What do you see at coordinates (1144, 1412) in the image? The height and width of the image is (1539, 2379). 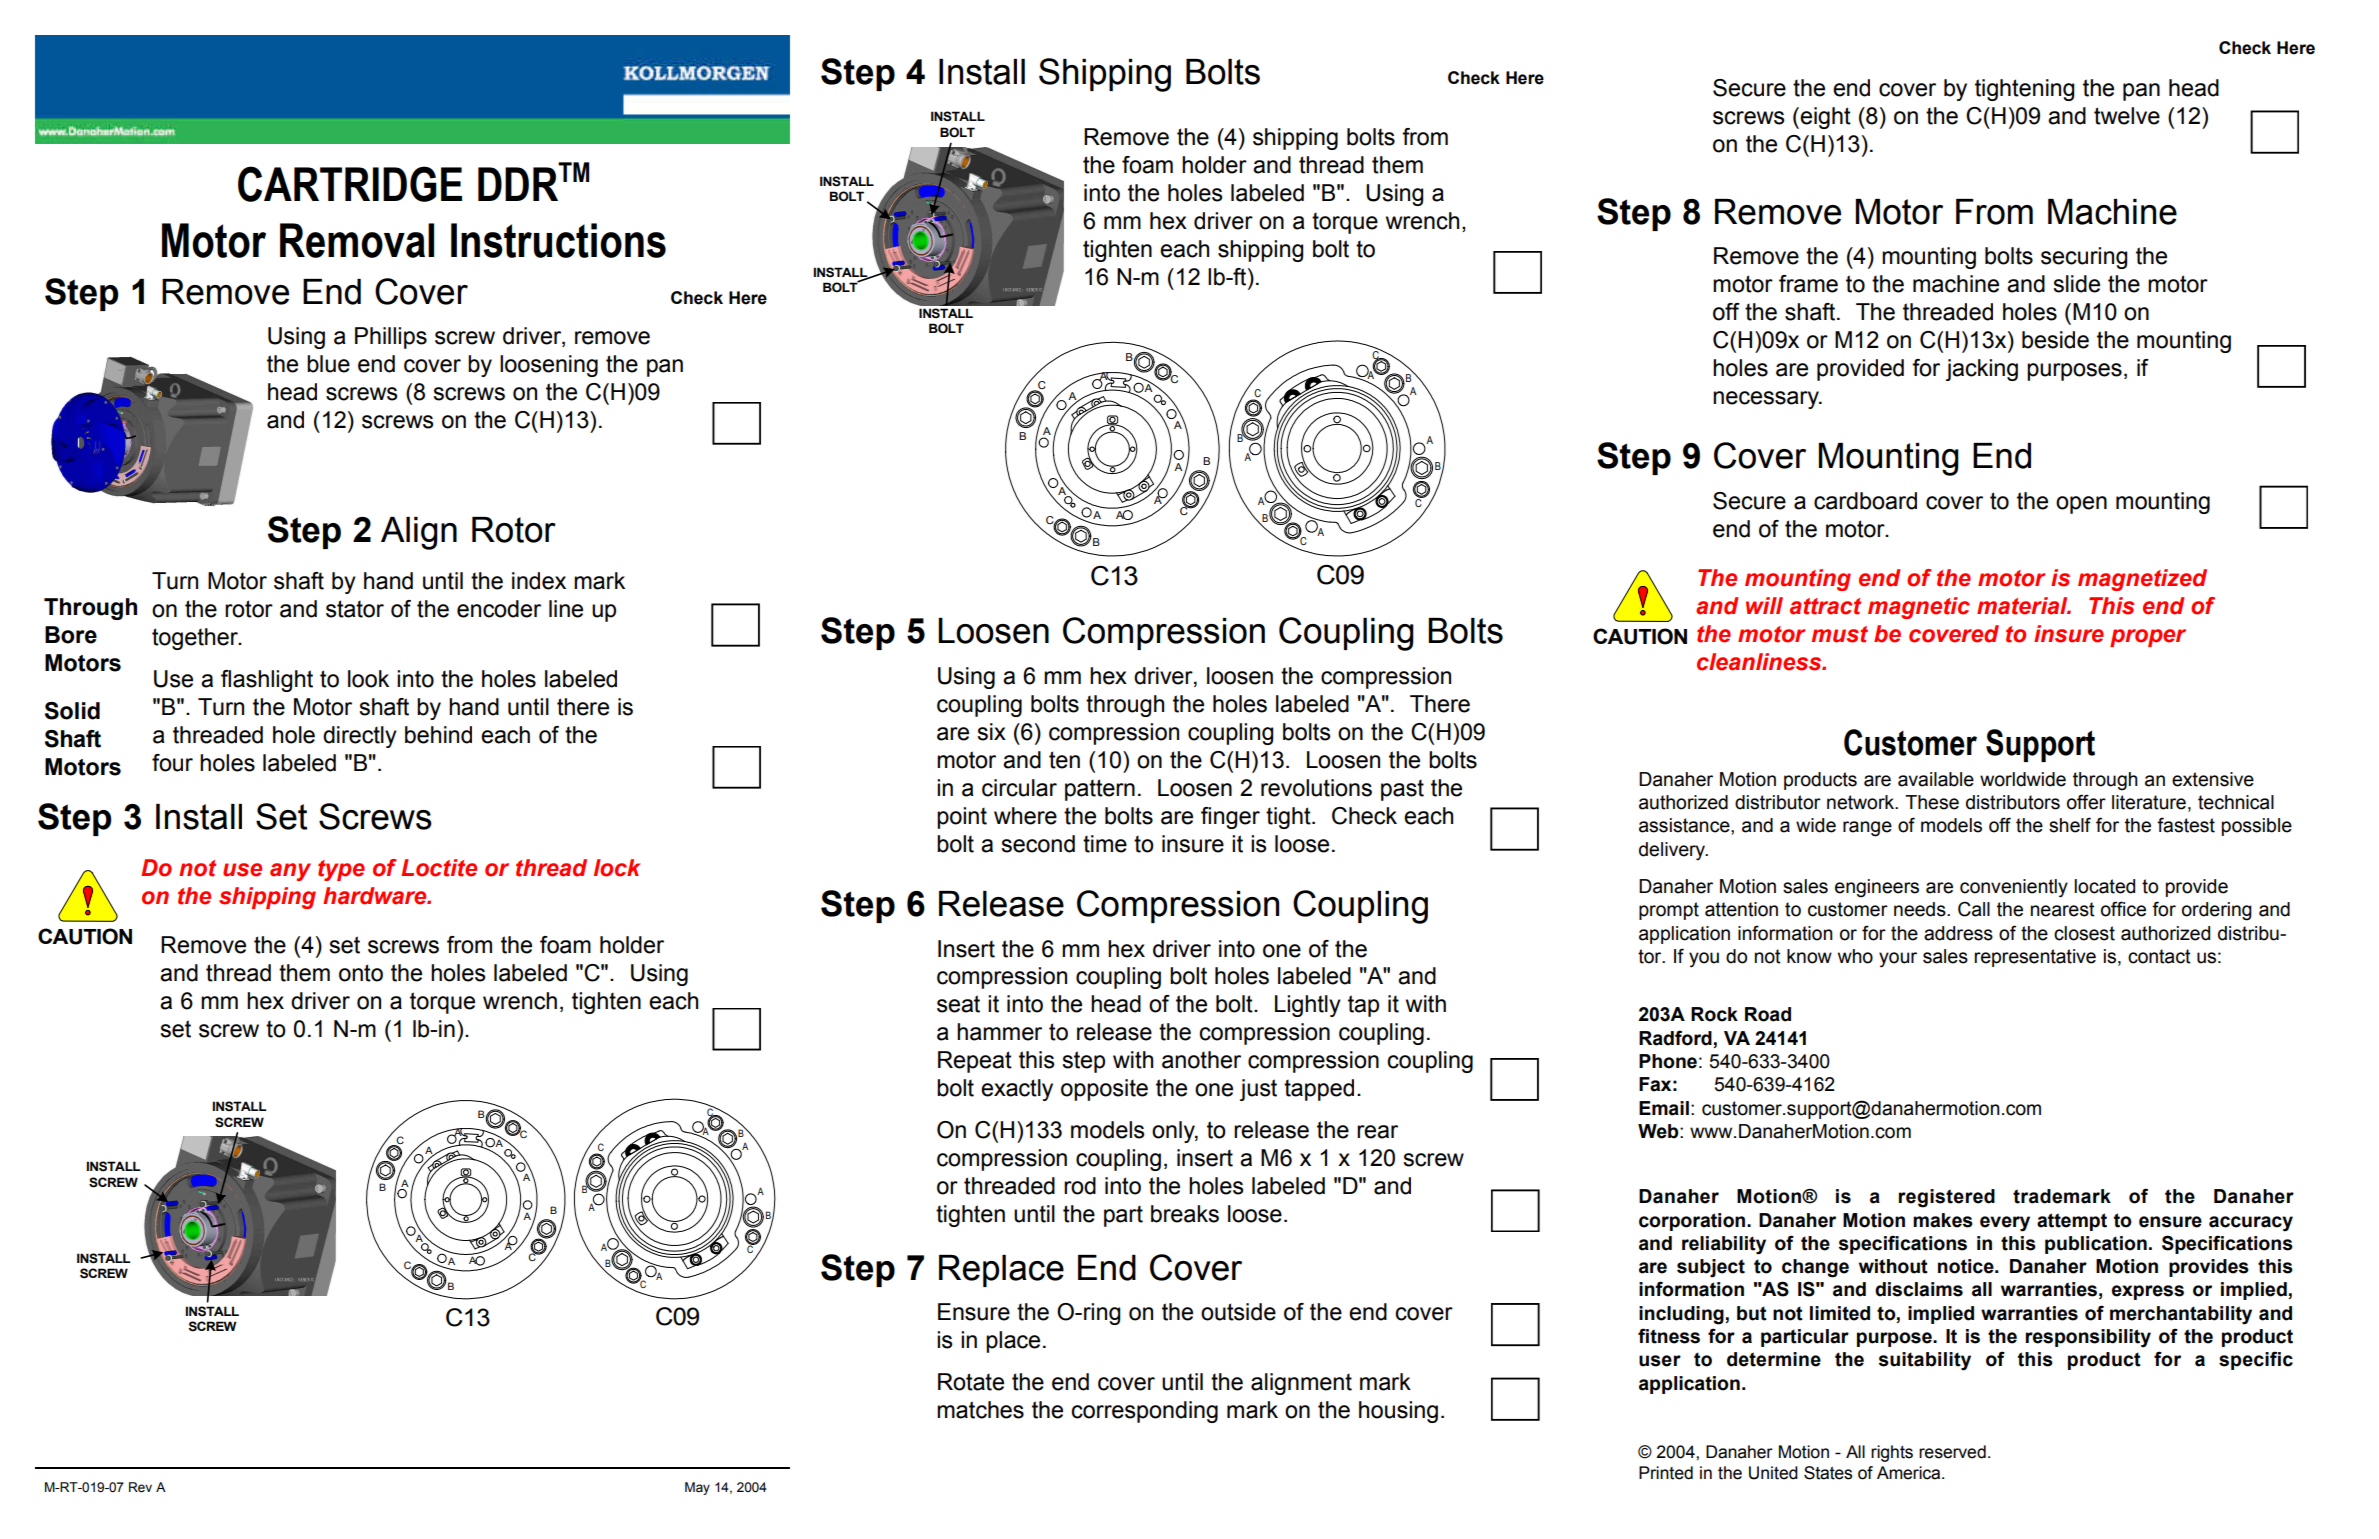 I see `corresponding` at bounding box center [1144, 1412].
